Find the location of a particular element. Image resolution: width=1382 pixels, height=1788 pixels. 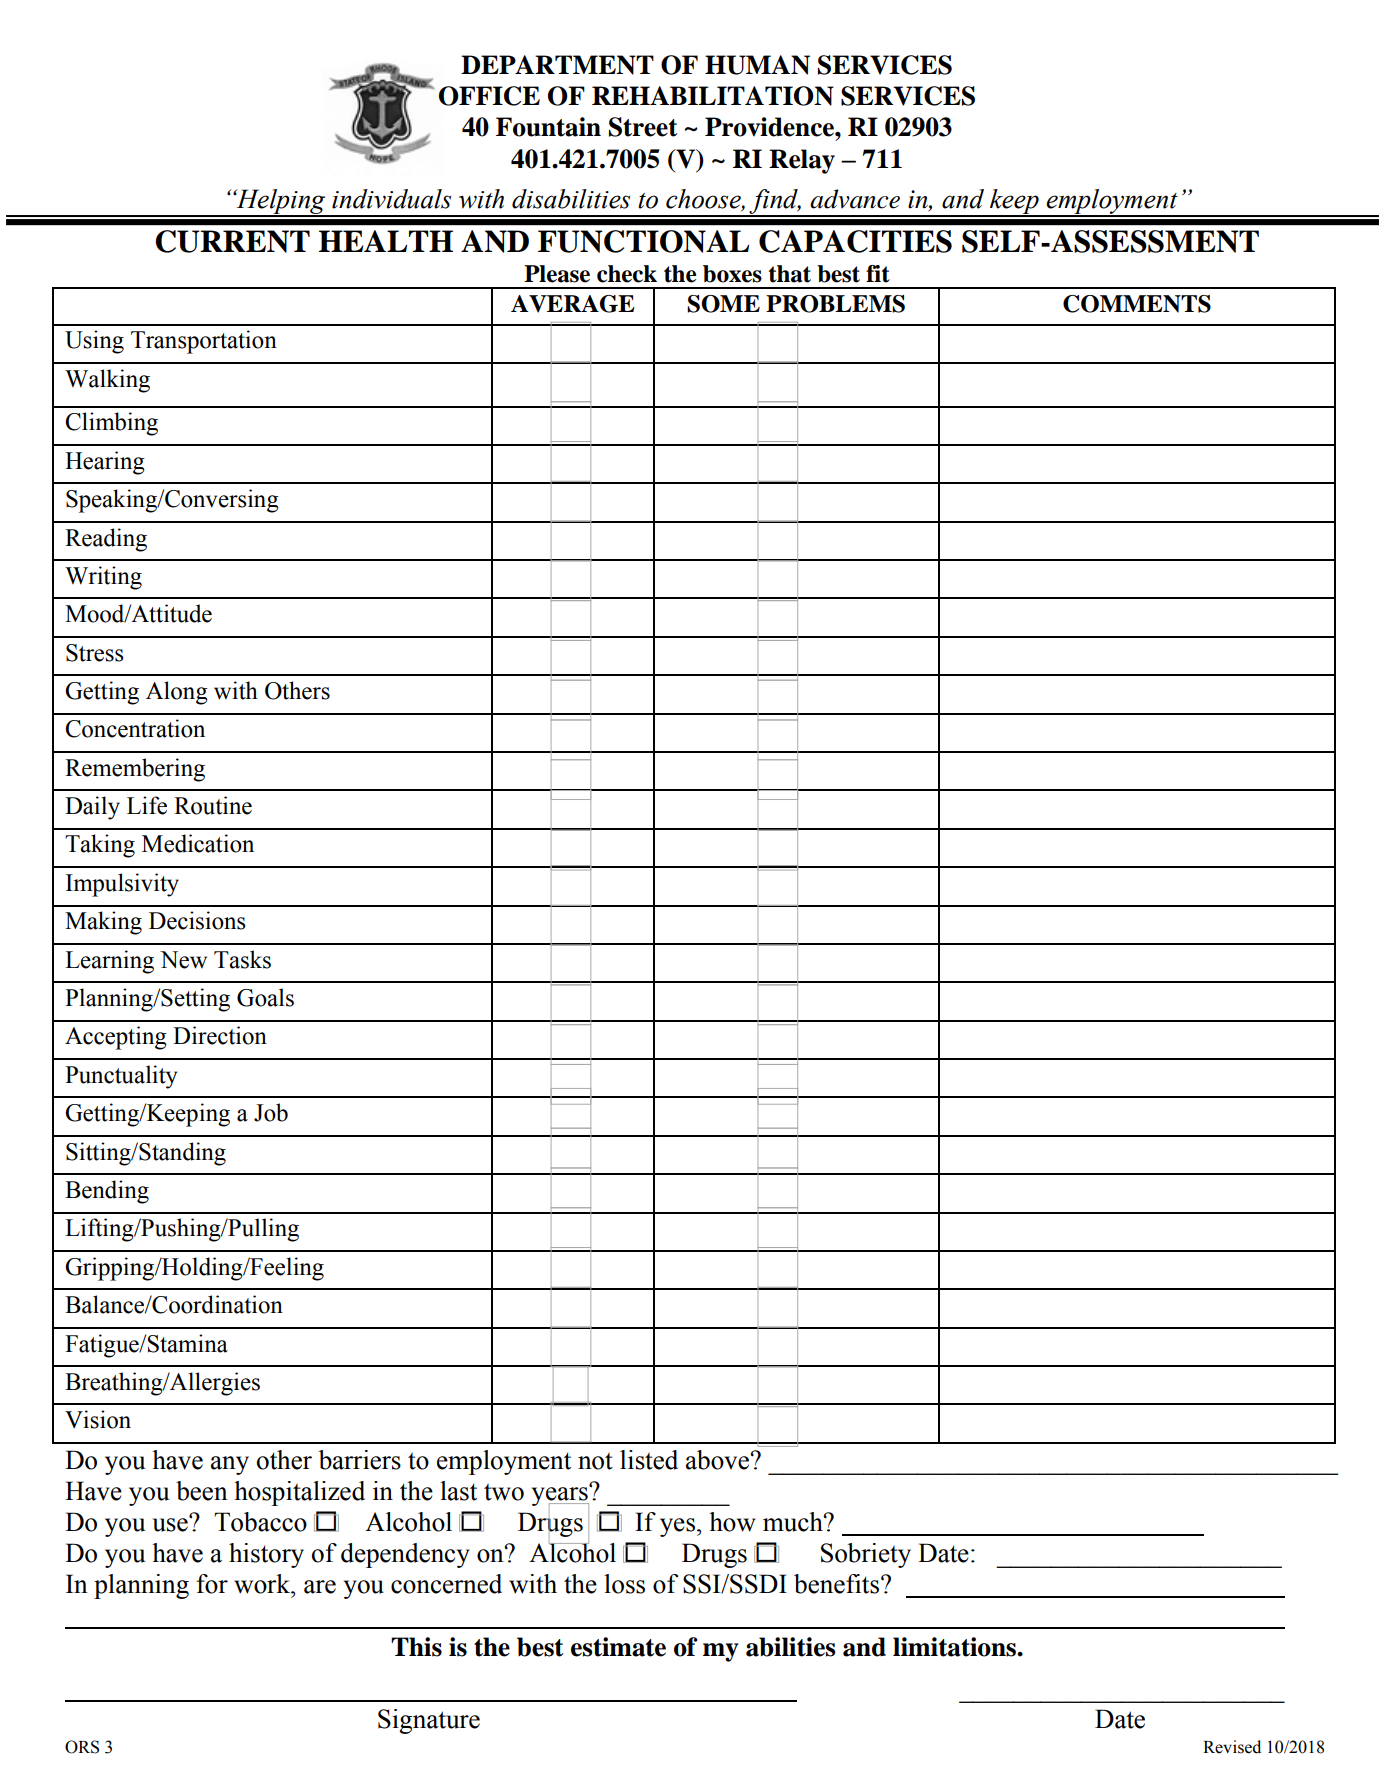

that is located at coordinates (790, 274).
